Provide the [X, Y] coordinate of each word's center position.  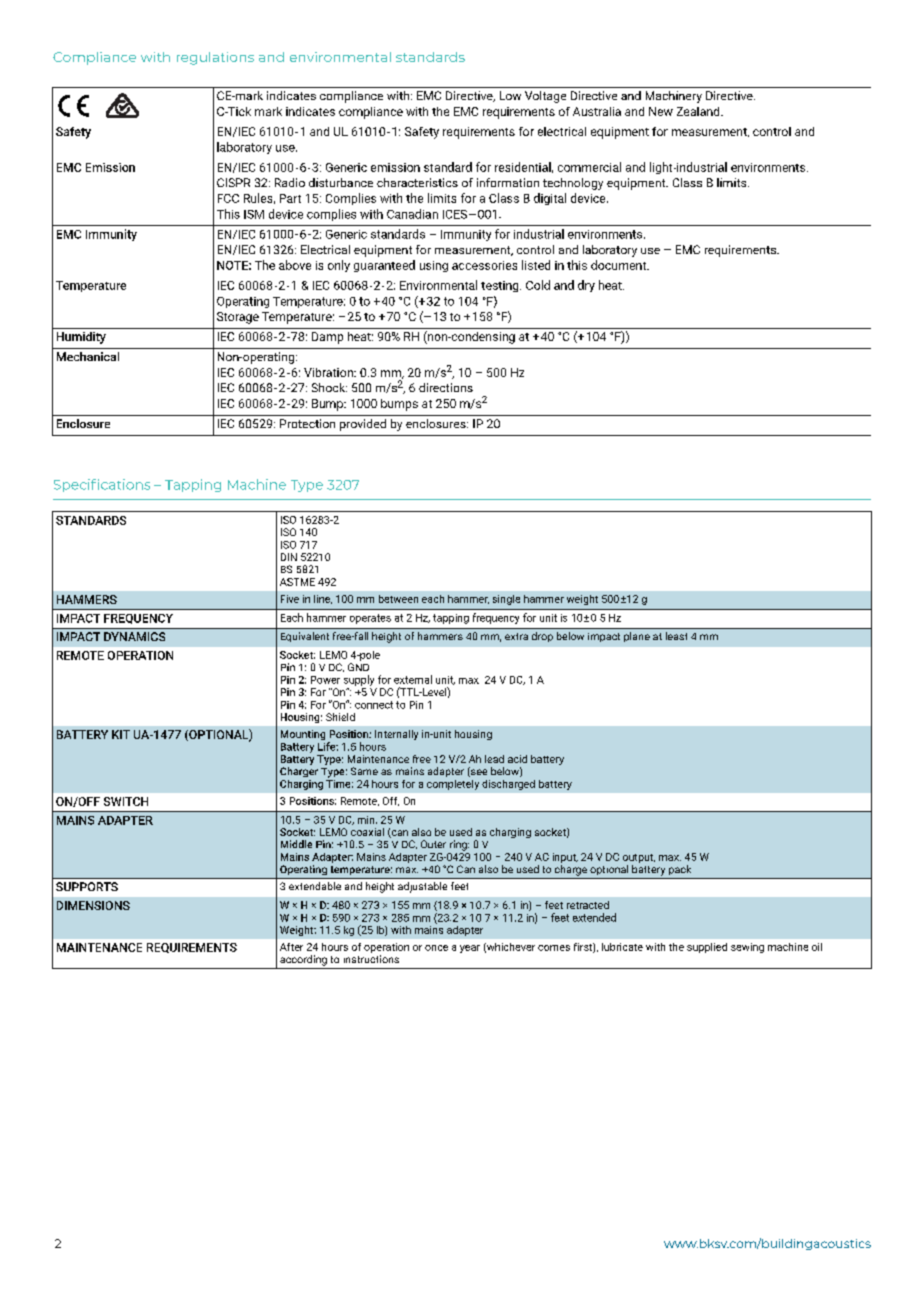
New [661, 111]
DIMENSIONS [93, 905]
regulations [215, 58]
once [436, 948]
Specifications [102, 485]
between [398, 599]
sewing [747, 948]
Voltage [545, 97]
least [676, 636]
